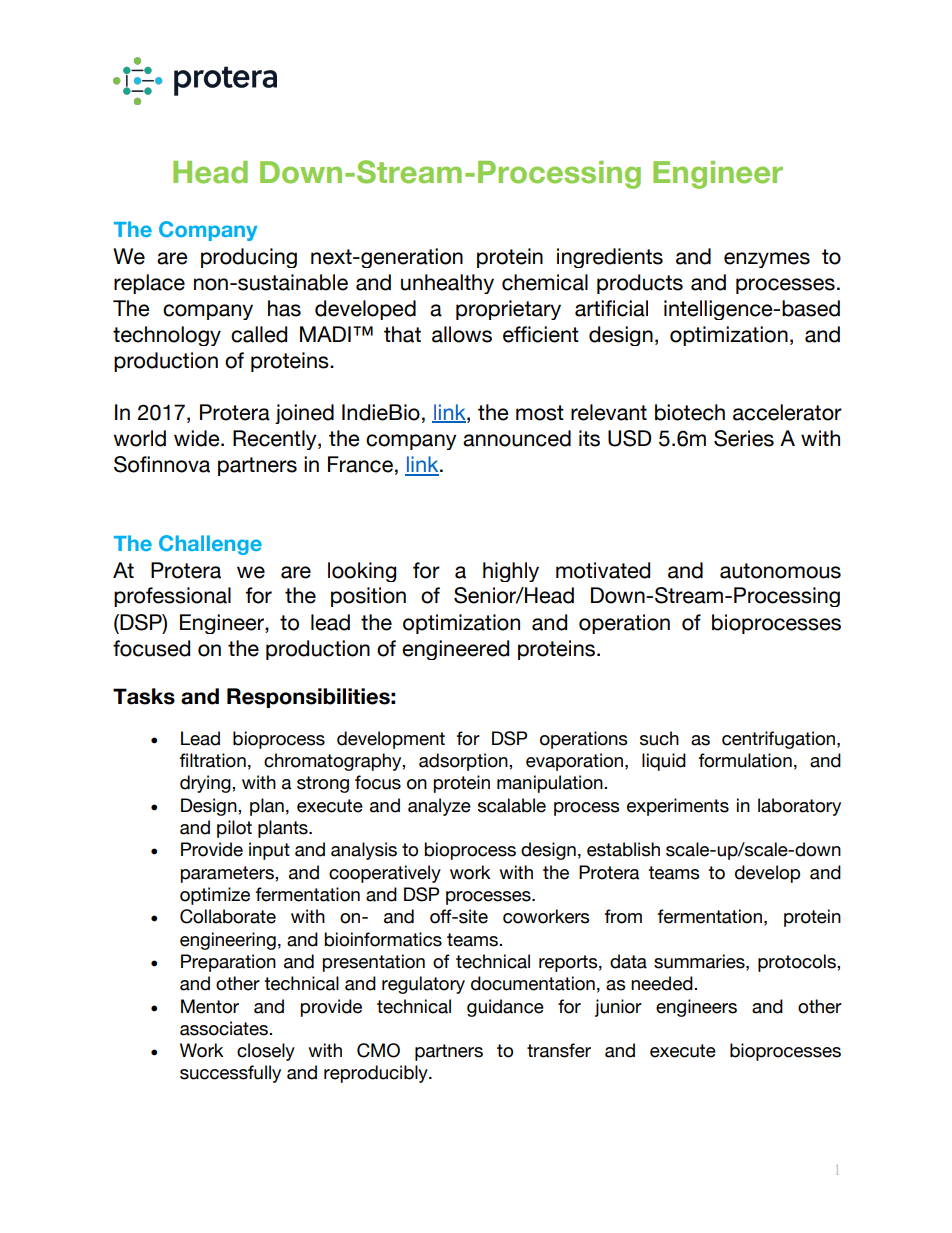  I want to click on unhealthy, so click(447, 284).
